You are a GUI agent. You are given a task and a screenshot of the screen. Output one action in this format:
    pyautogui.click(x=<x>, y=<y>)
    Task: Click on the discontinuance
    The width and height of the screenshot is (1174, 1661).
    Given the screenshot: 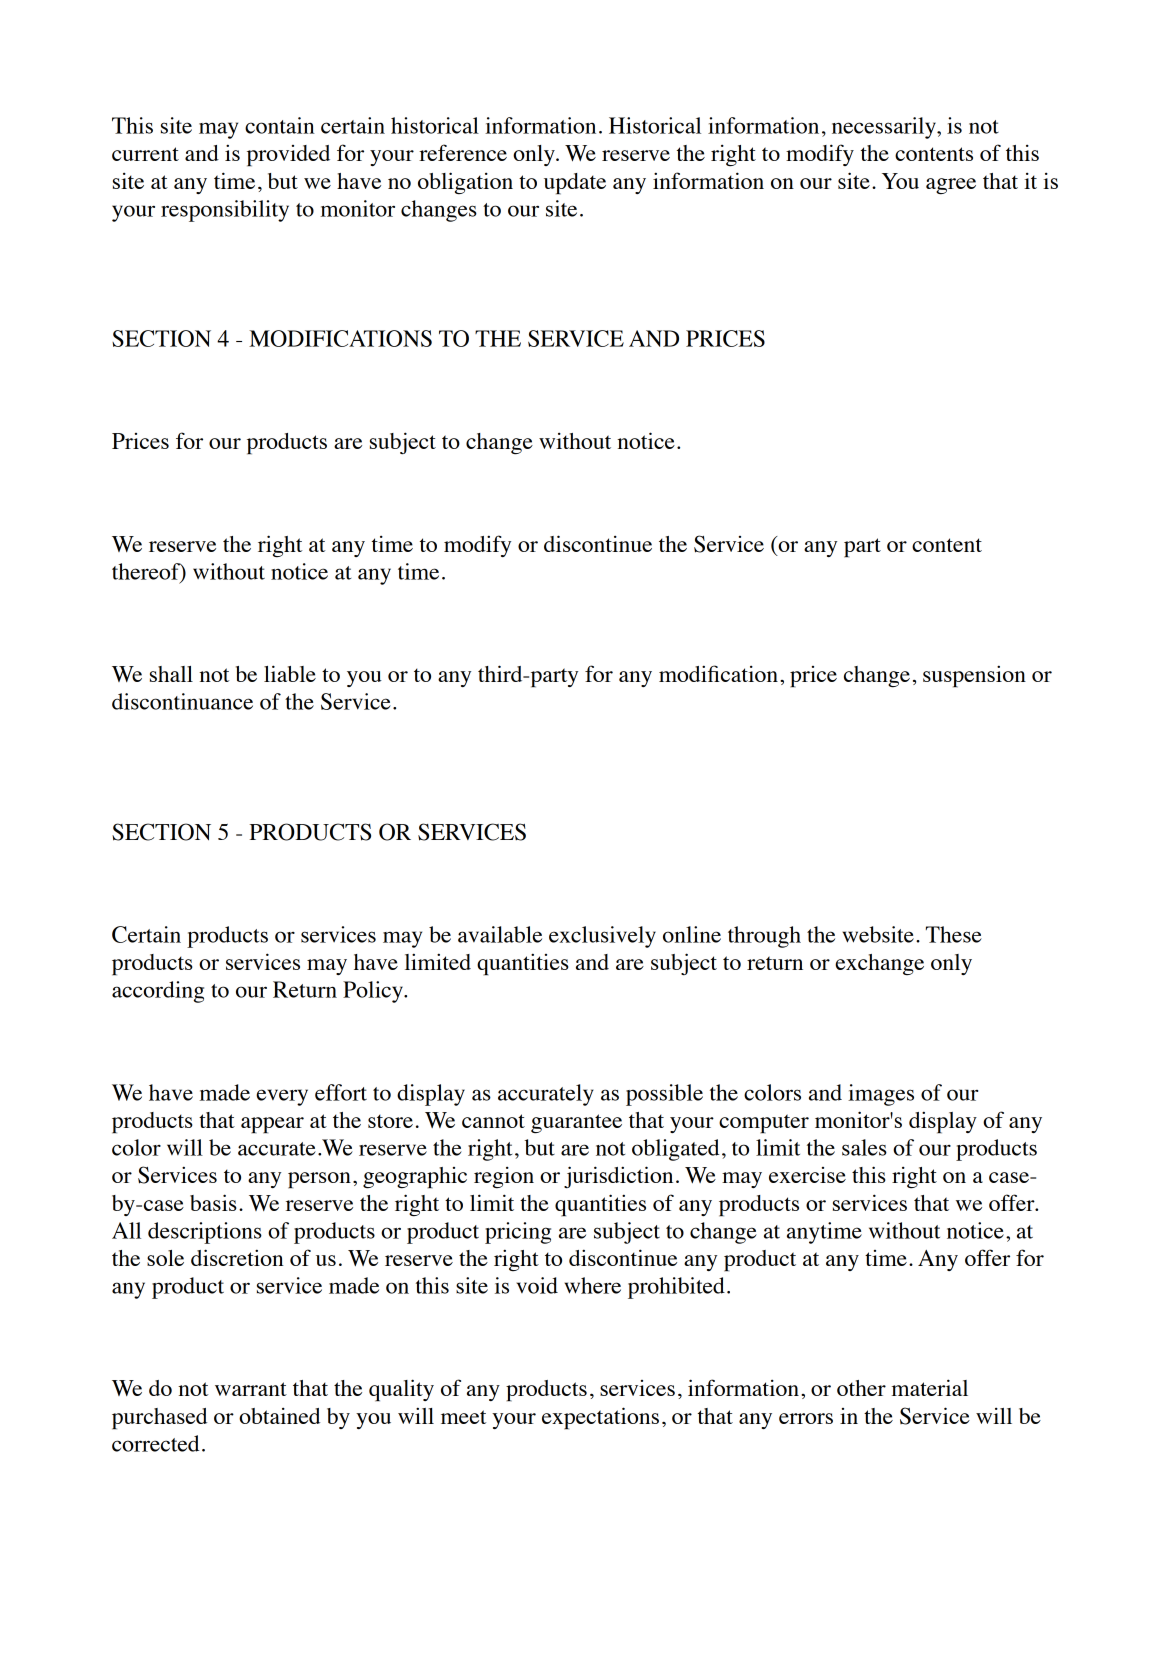 What is the action you would take?
    pyautogui.click(x=182, y=701)
